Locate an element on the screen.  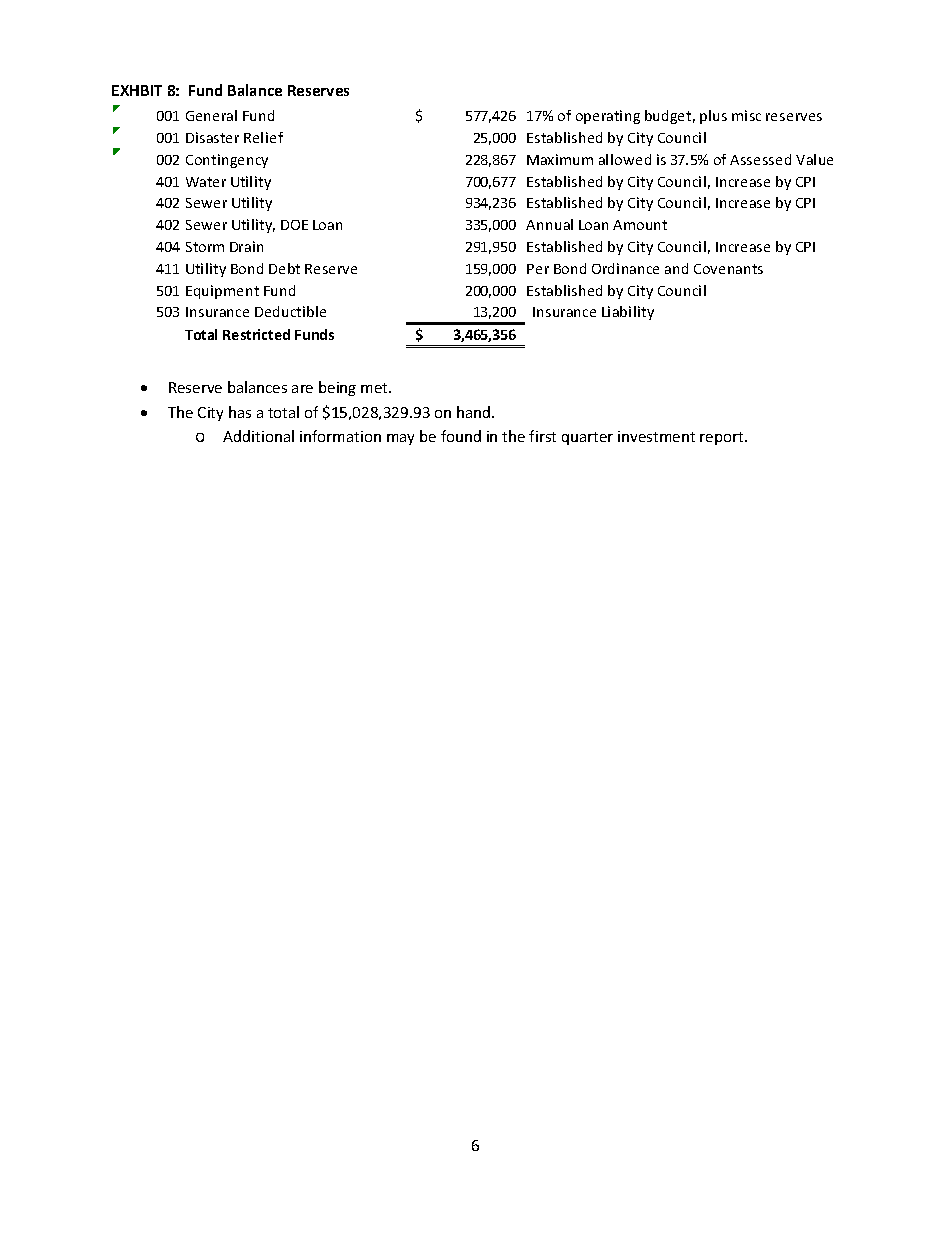
operating is located at coordinates (608, 117).
